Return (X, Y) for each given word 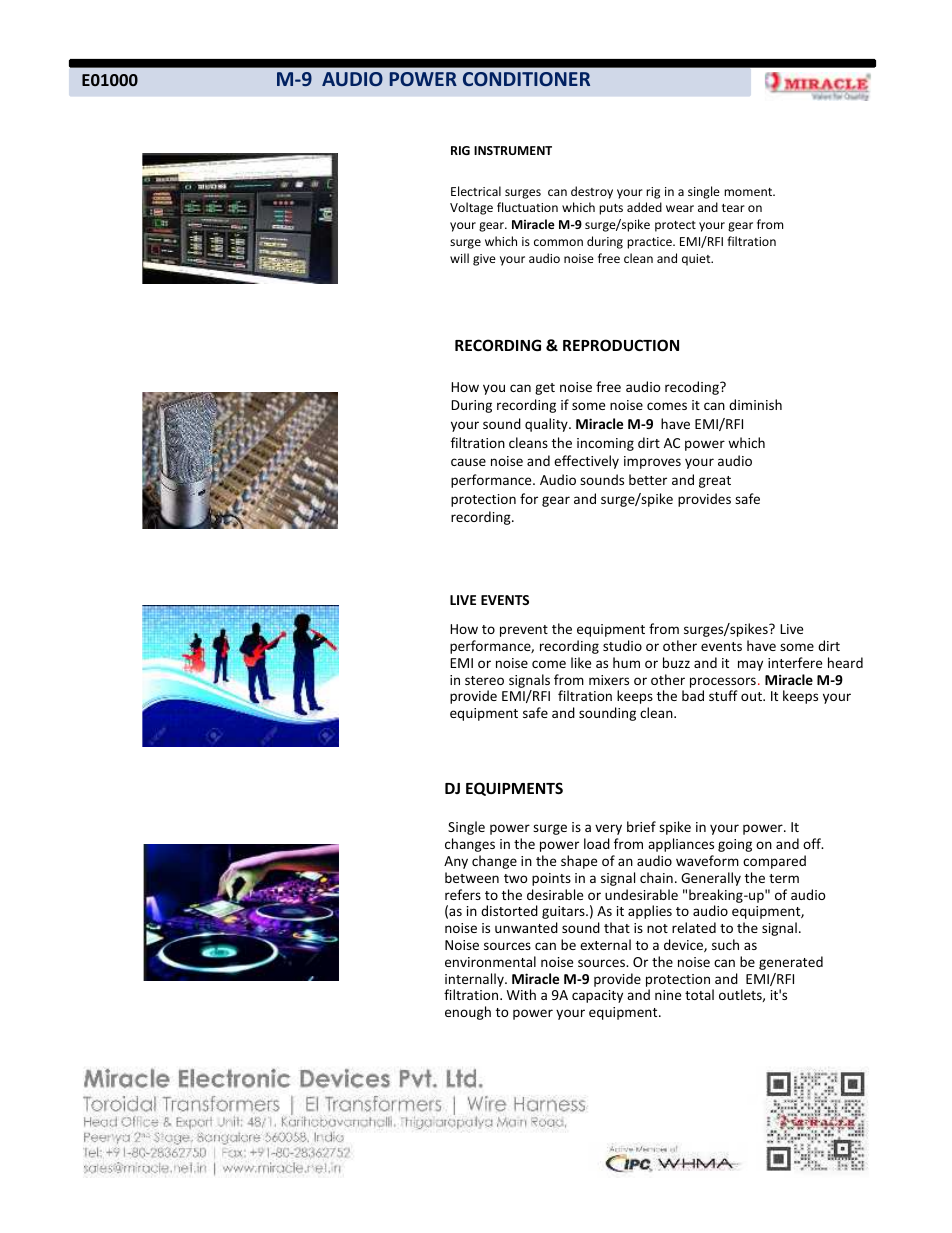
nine (668, 995)
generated (791, 963)
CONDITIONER (526, 79)
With (521, 994)
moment (749, 192)
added (644, 207)
